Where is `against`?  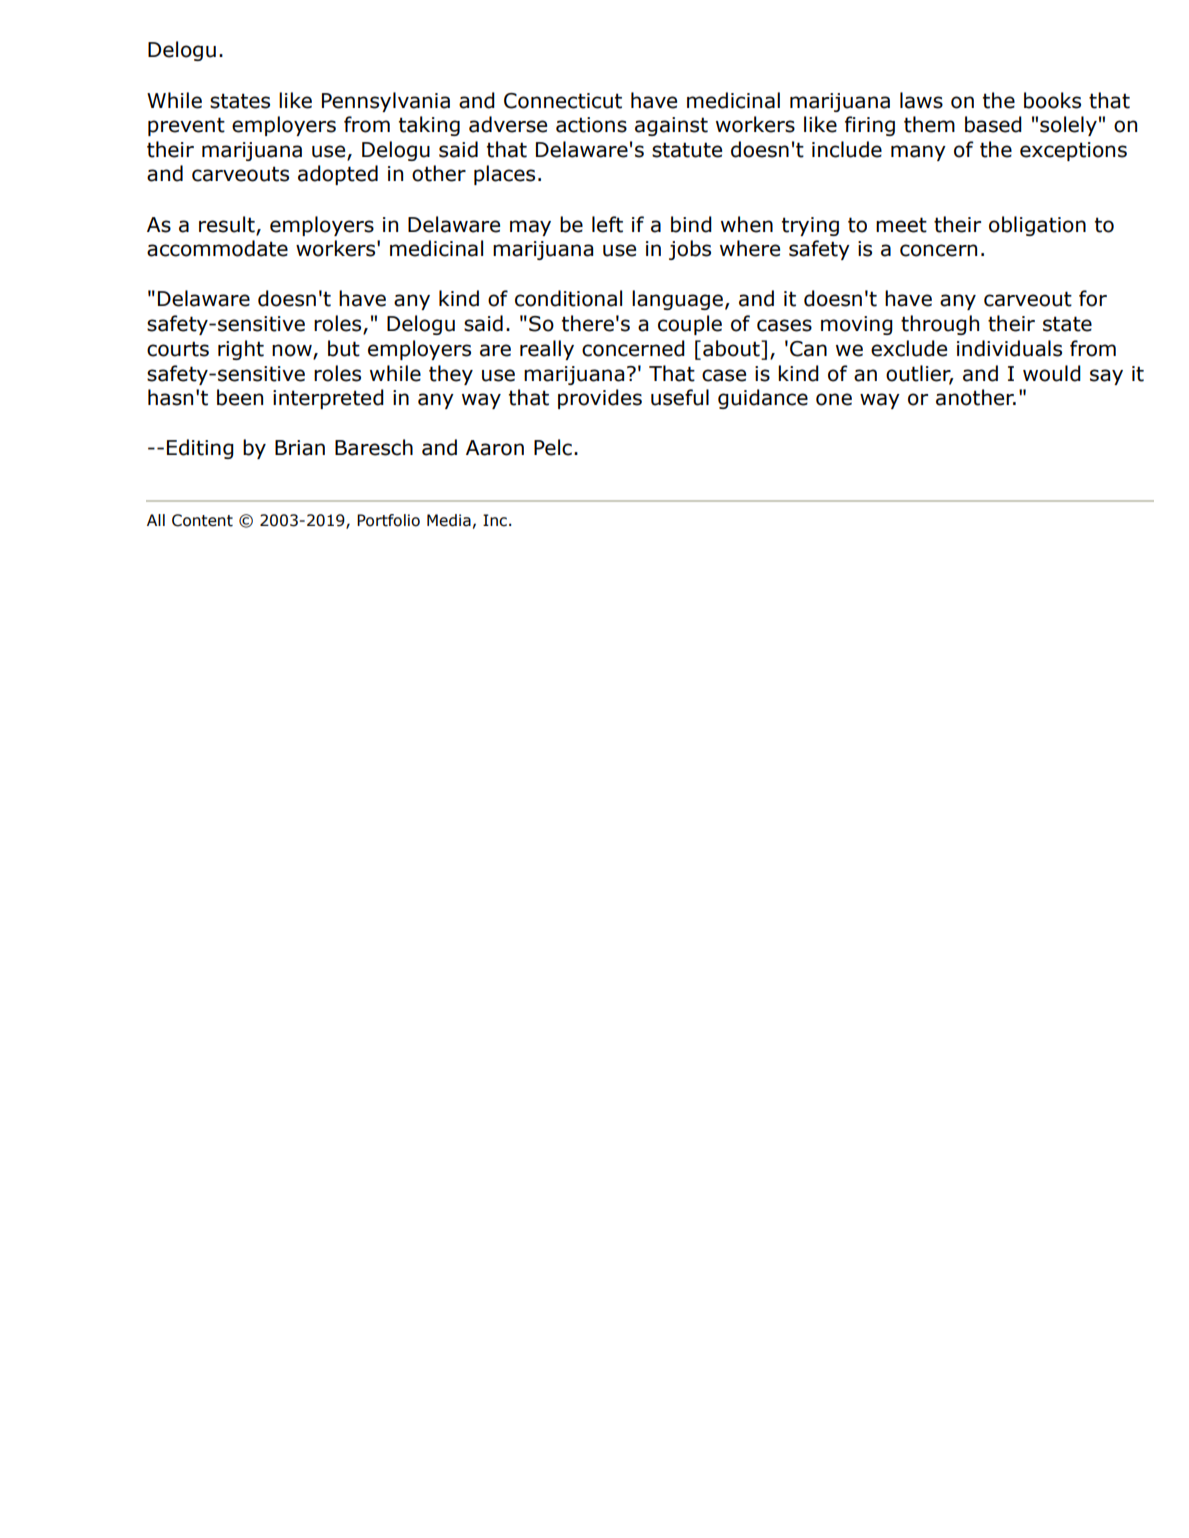 against is located at coordinates (671, 126).
